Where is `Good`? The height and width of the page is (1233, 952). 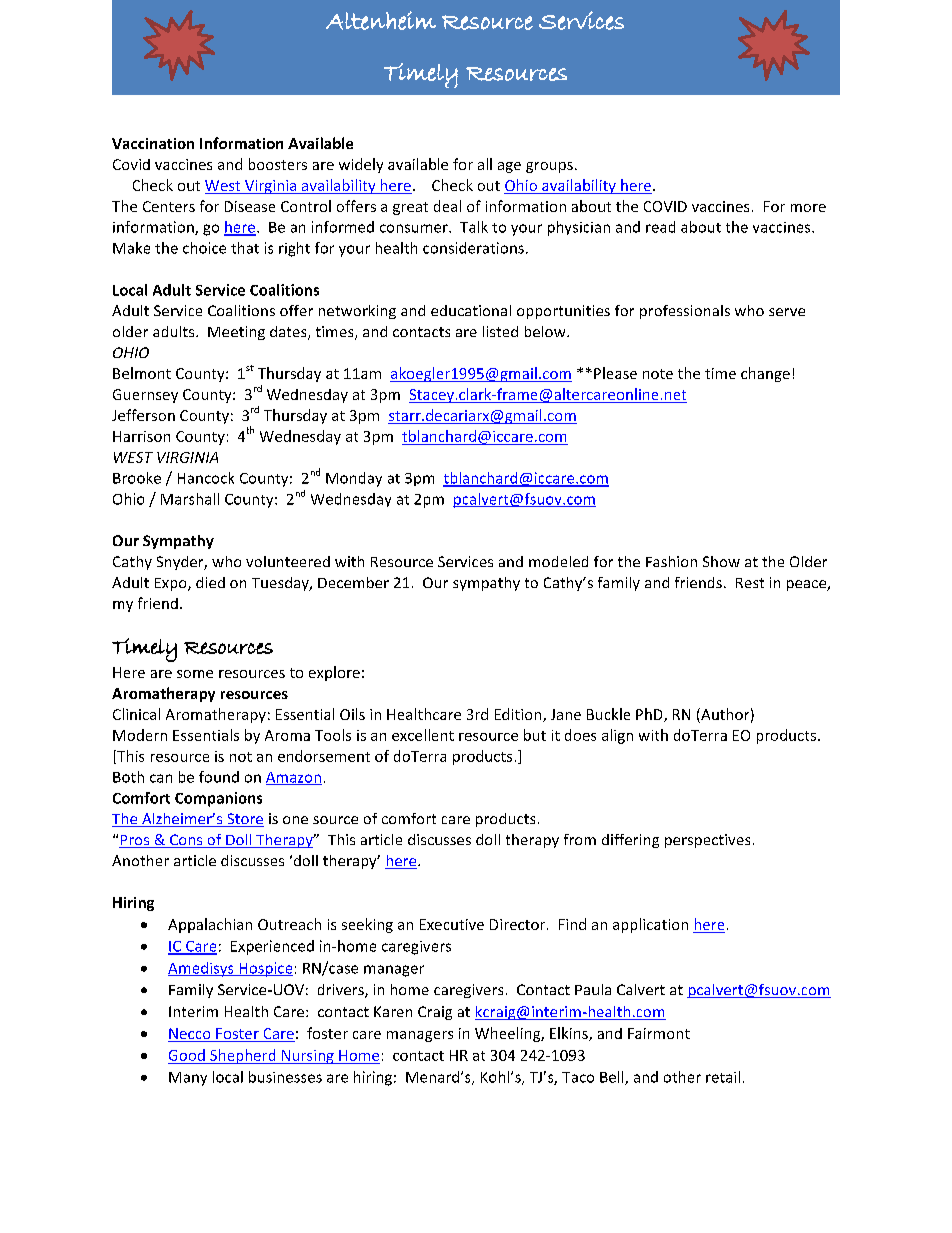 Good is located at coordinates (187, 1055).
